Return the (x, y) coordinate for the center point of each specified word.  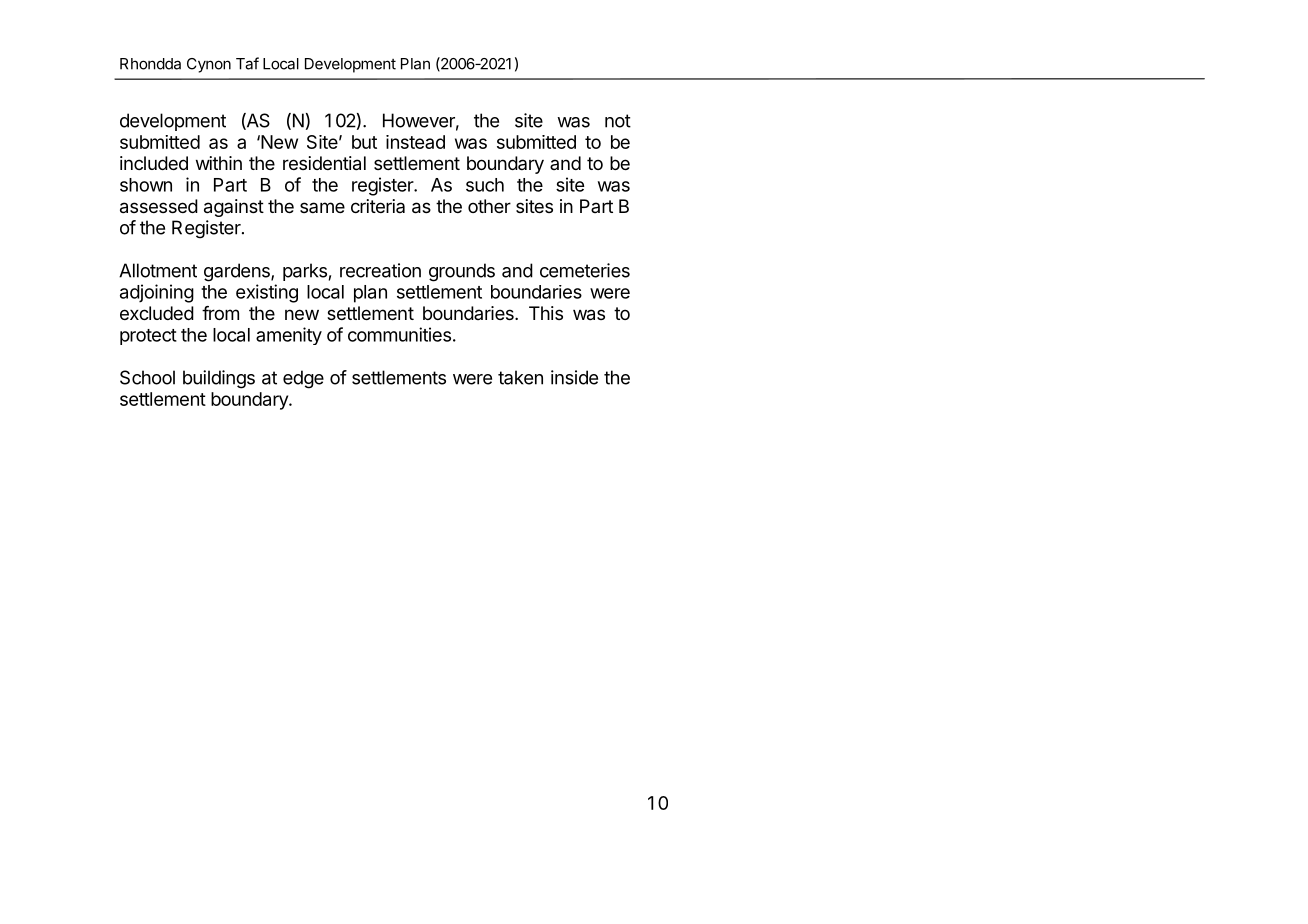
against (234, 208)
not (618, 121)
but (364, 142)
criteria (378, 206)
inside (574, 377)
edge (303, 379)
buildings (219, 379)
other (489, 206)
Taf (247, 63)
